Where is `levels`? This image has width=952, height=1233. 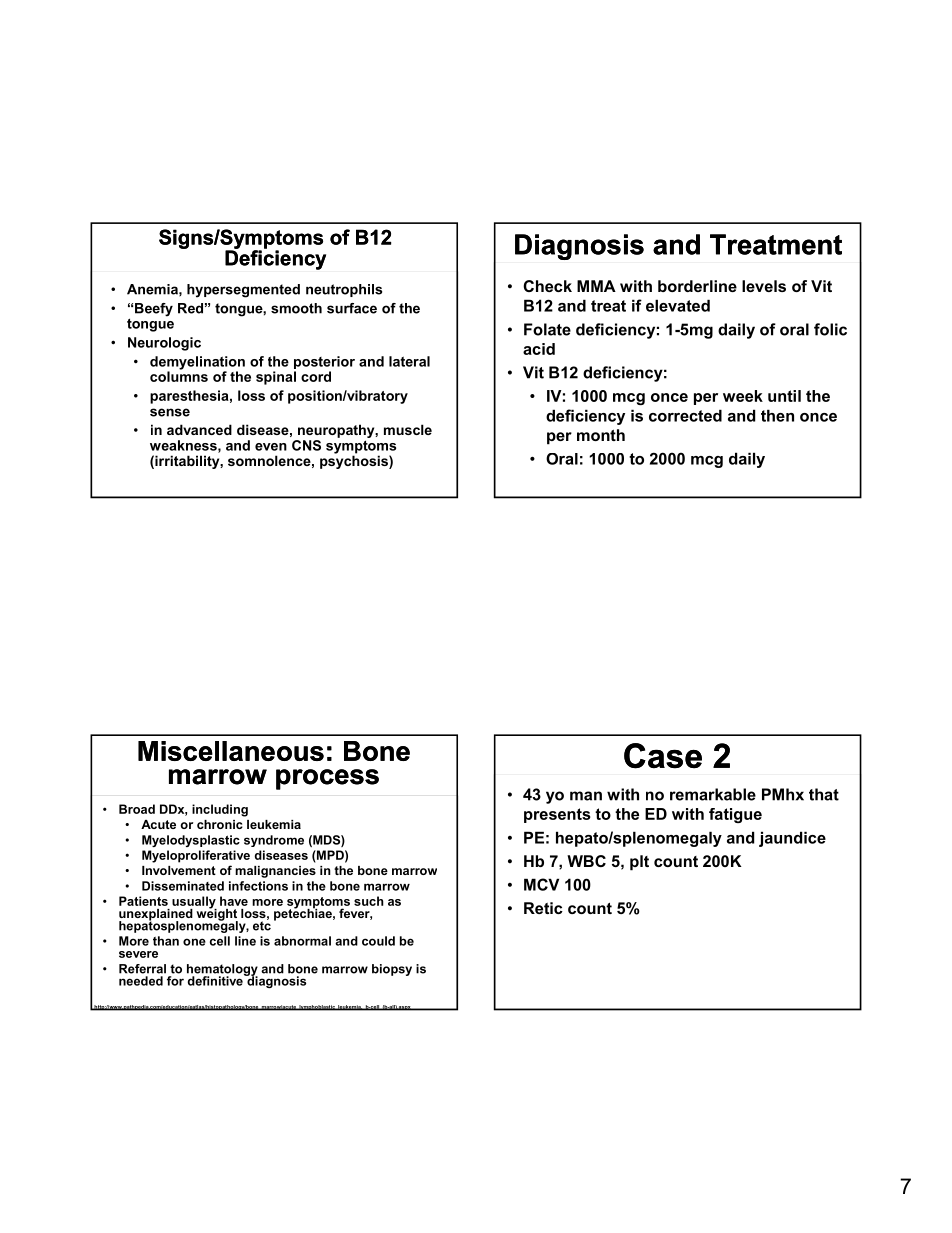 levels is located at coordinates (764, 286).
